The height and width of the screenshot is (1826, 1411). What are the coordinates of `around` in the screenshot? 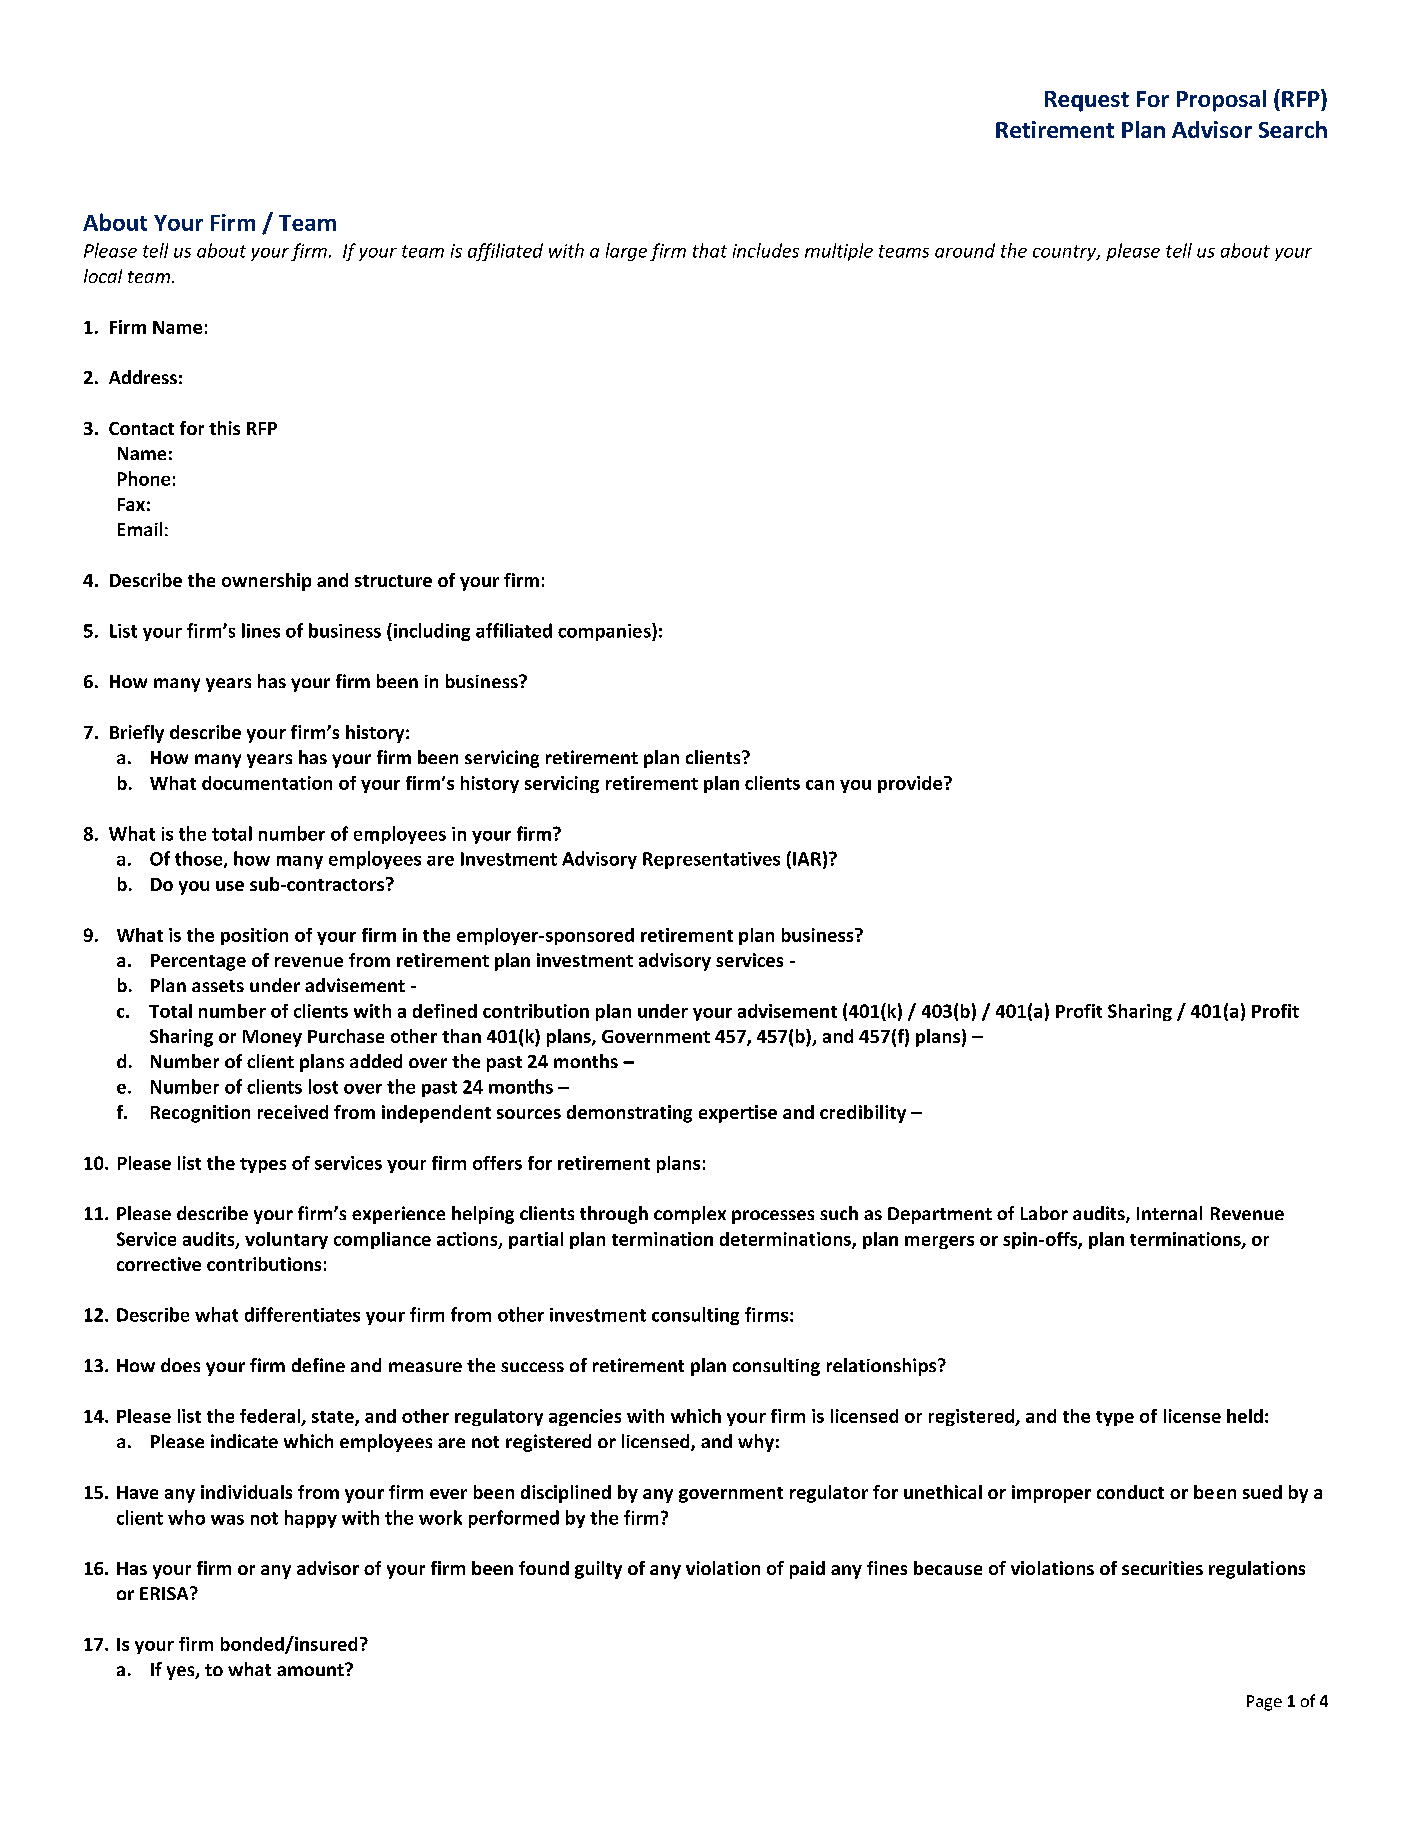 It's located at (965, 250).
